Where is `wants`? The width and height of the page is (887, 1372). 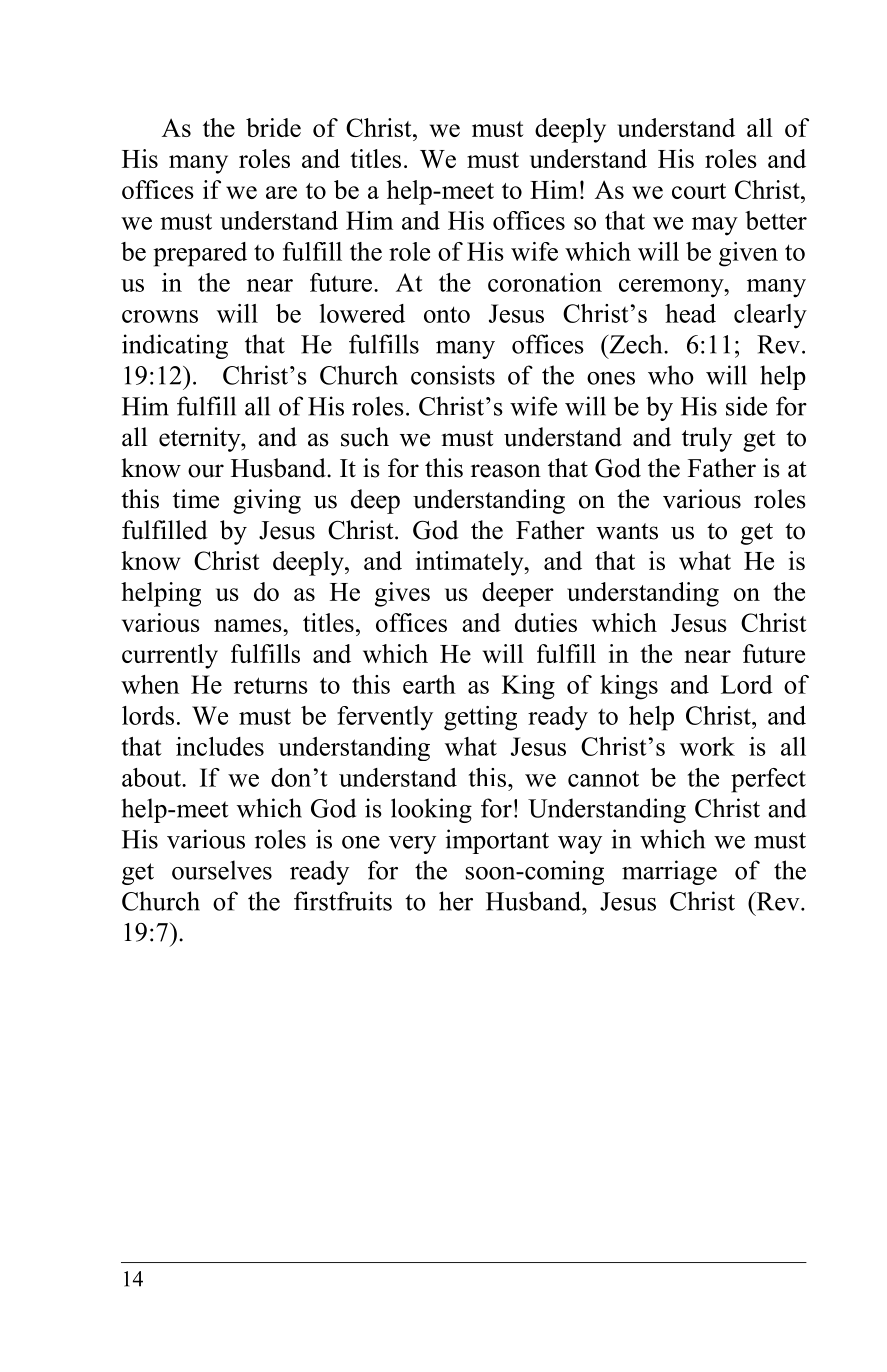 wants is located at coordinates (627, 531).
